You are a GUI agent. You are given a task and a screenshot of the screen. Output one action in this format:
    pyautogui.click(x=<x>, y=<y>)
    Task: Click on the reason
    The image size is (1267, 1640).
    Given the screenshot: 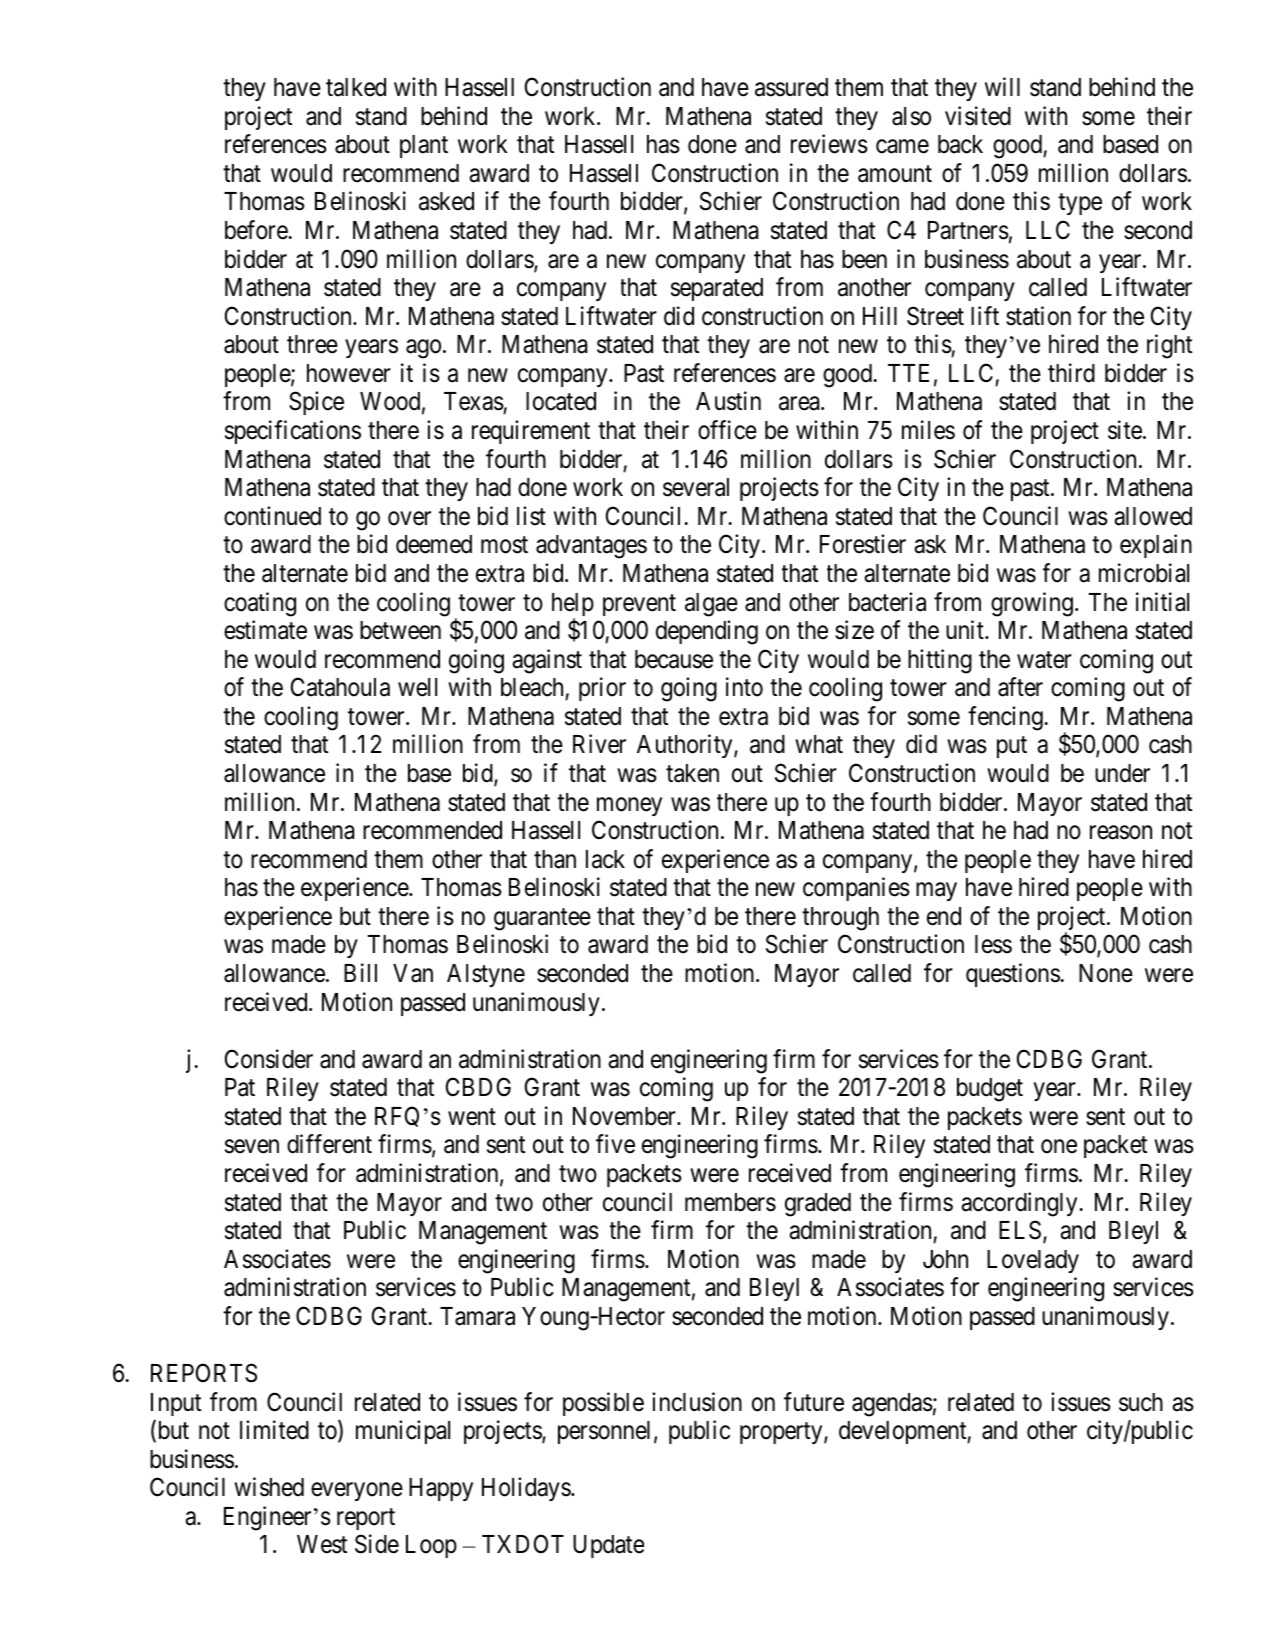 What is the action you would take?
    pyautogui.click(x=1121, y=833)
